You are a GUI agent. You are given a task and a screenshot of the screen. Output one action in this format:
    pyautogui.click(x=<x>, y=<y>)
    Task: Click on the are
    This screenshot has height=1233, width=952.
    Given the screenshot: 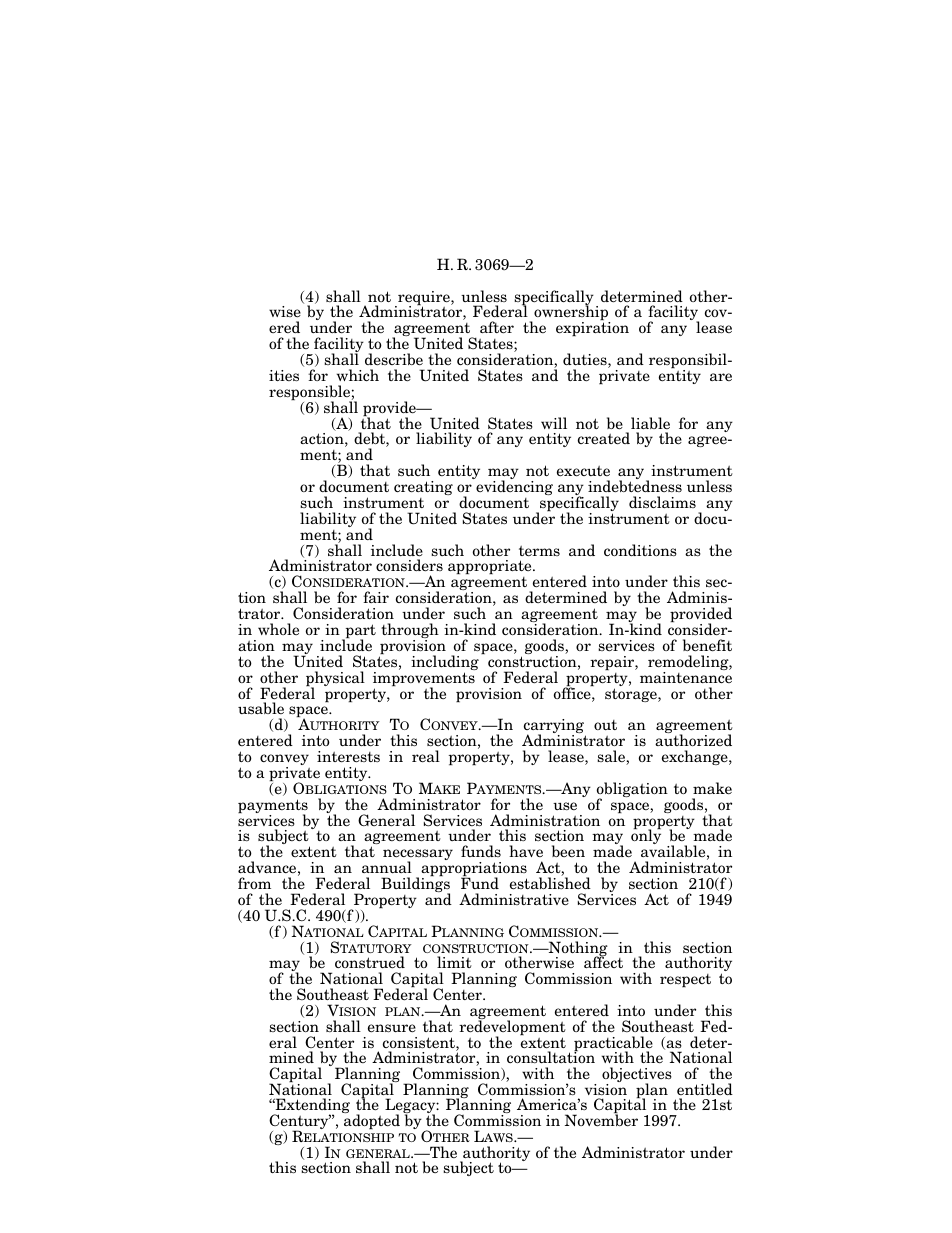 What is the action you would take?
    pyautogui.click(x=721, y=377)
